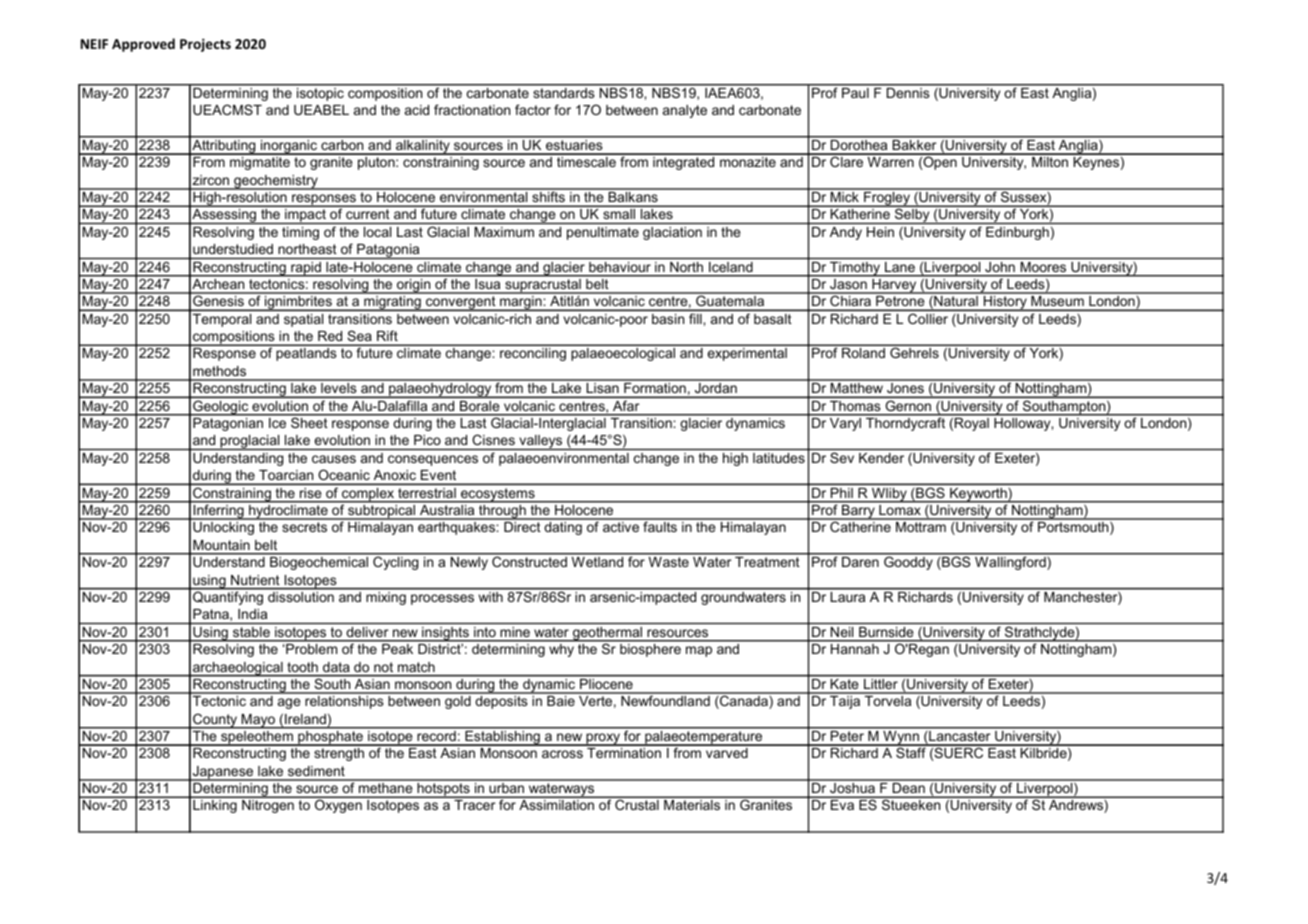  I want to click on Sheet, so click(309, 421).
